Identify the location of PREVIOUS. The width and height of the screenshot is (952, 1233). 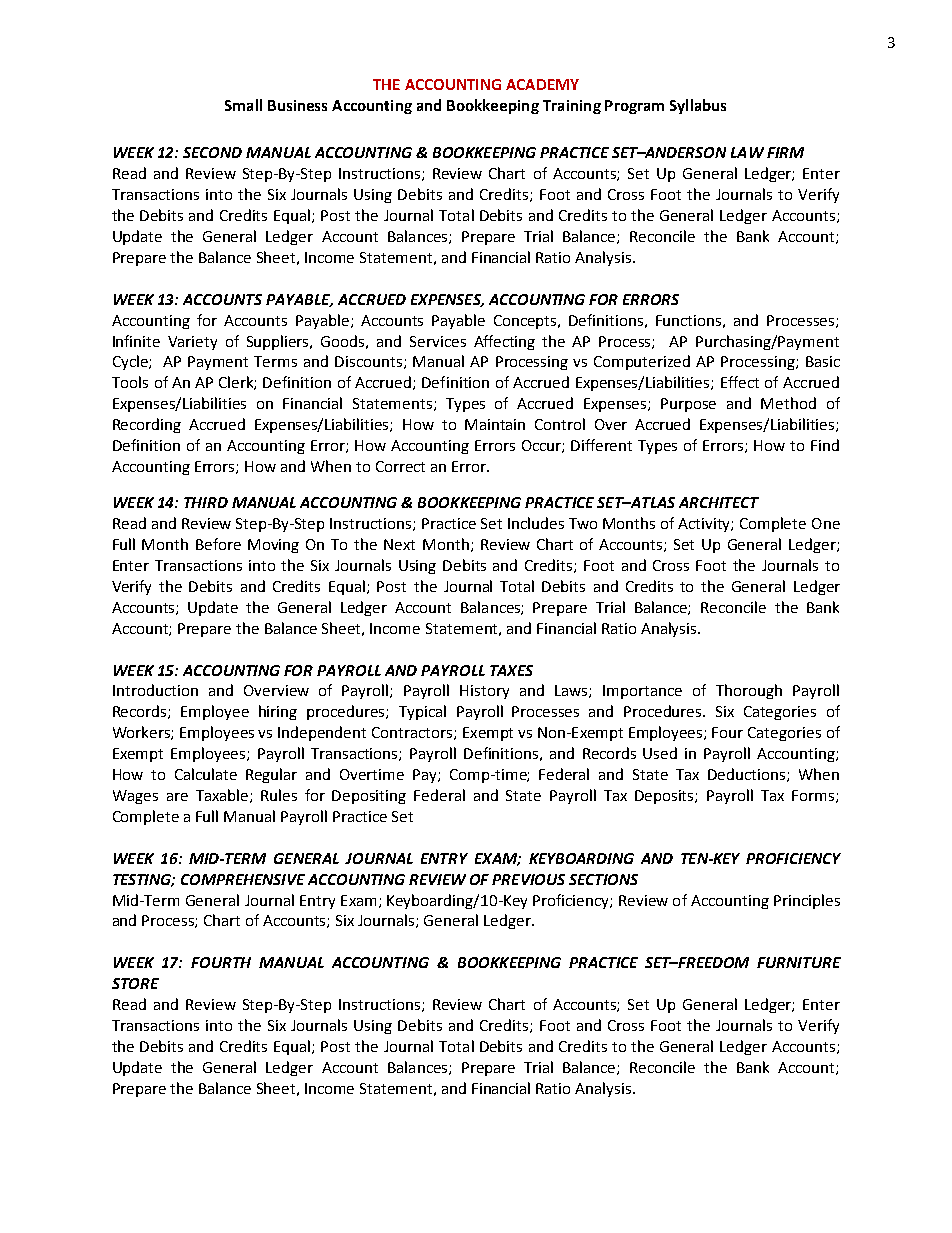
(528, 879).
